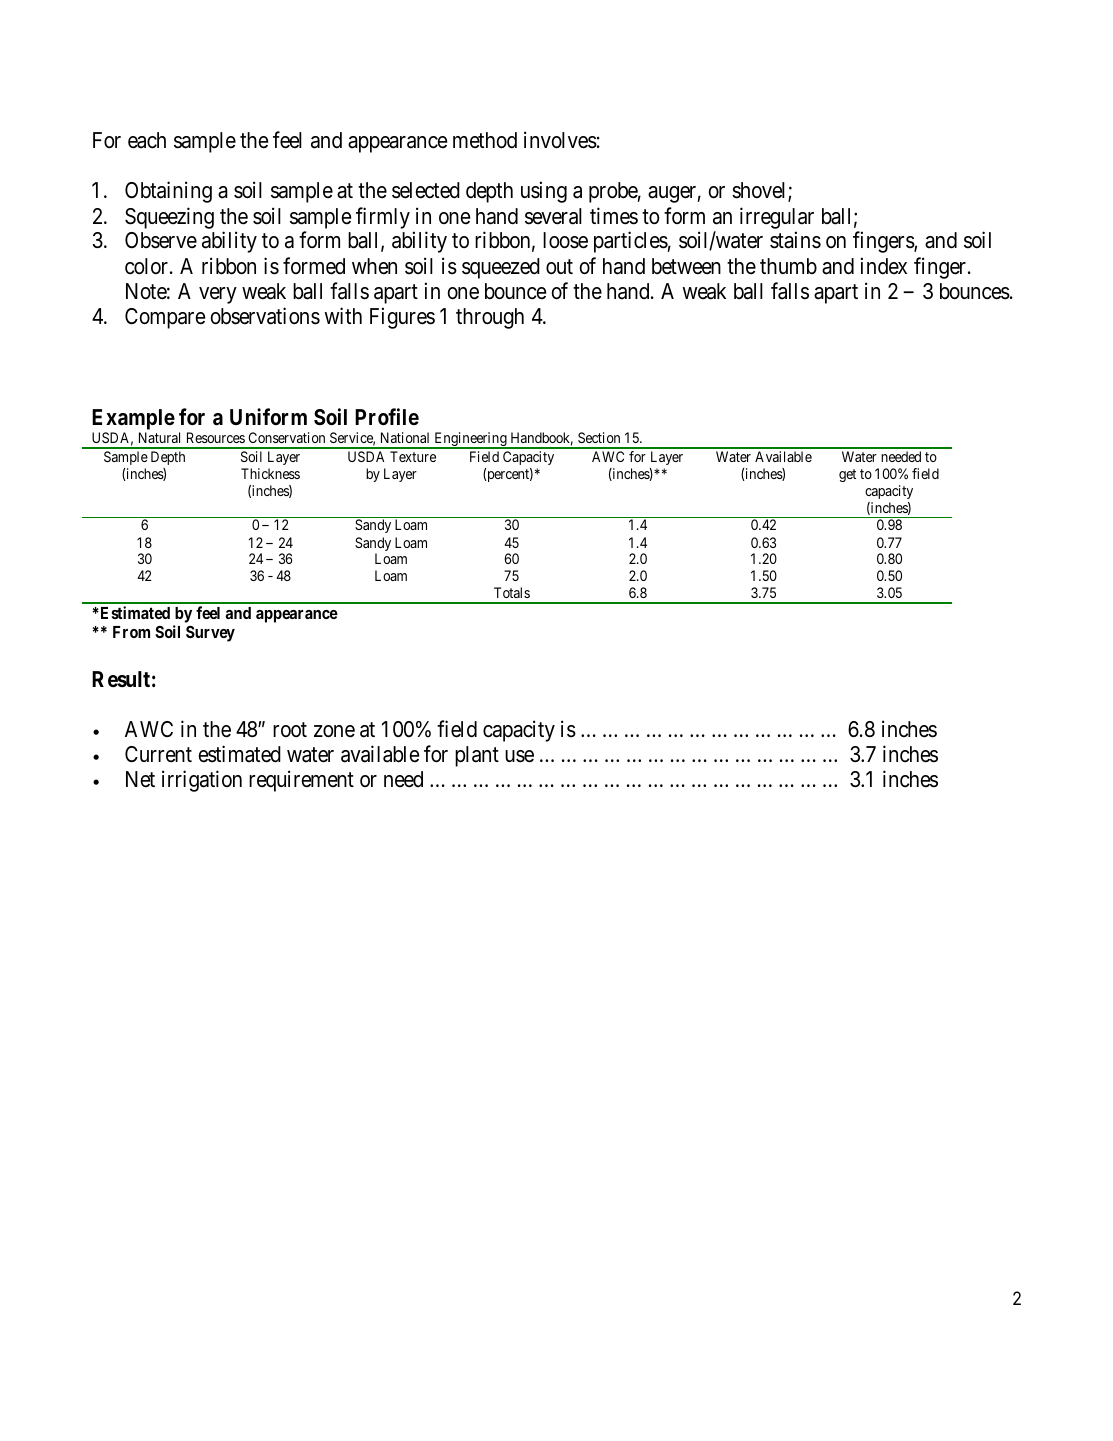  I want to click on method, so click(485, 140).
